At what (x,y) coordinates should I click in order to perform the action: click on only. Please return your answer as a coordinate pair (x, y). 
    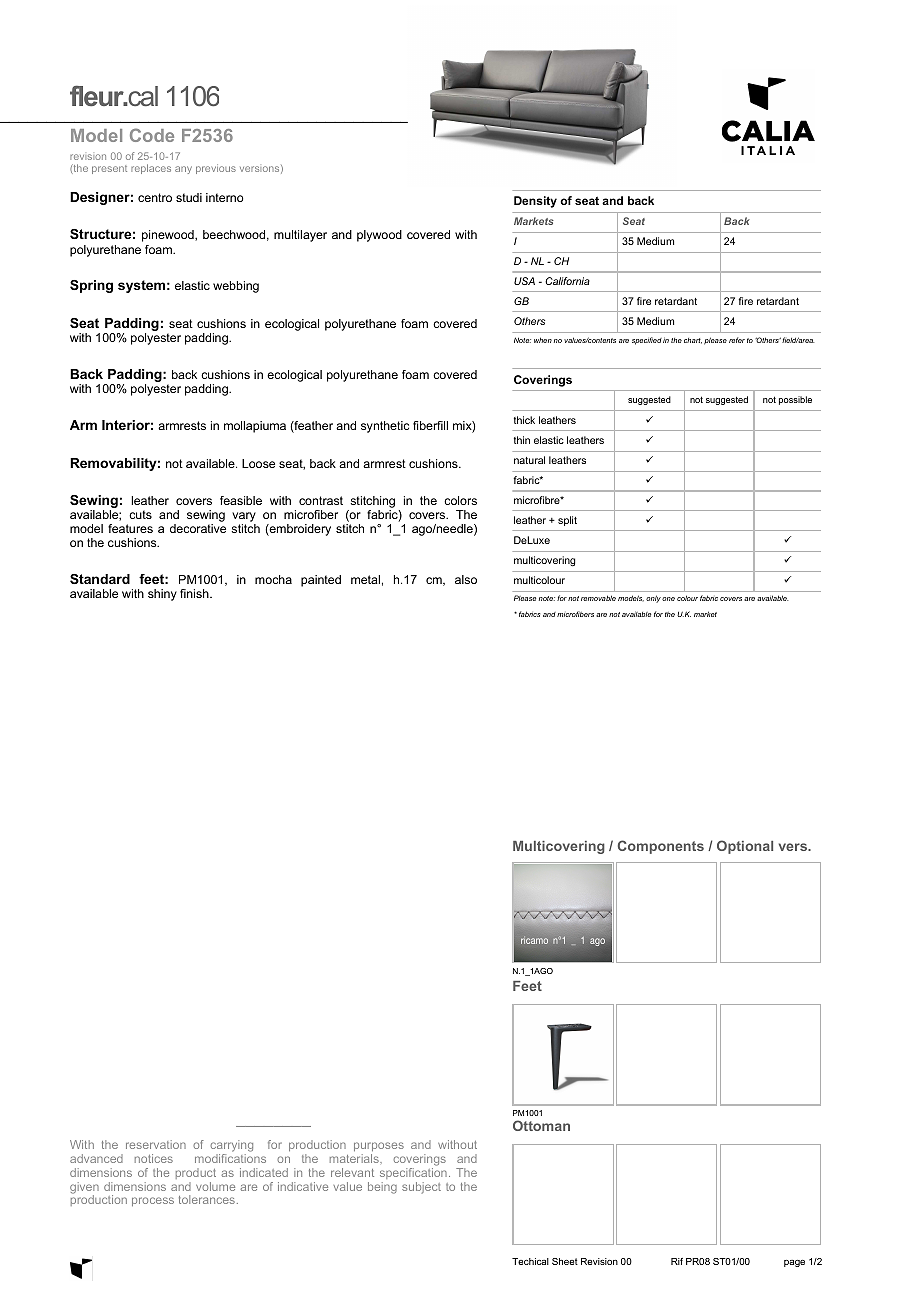
    Looking at the image, I should click on (653, 599).
